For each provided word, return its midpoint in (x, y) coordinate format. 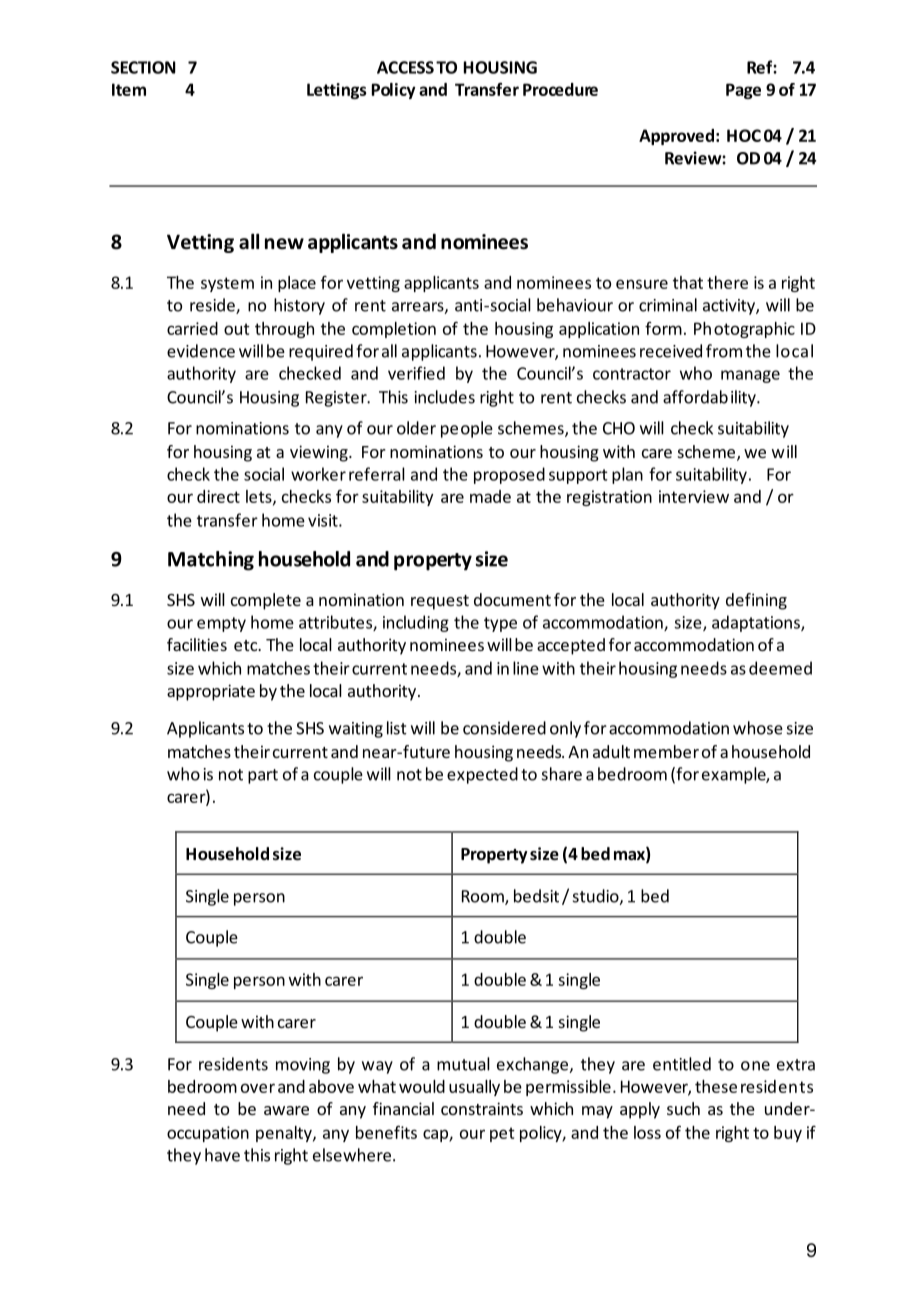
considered (504, 728)
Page (743, 91)
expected (482, 775)
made (490, 496)
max (630, 857)
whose (758, 728)
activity (730, 307)
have (222, 1155)
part (263, 776)
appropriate (211, 692)
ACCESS (405, 67)
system (227, 284)
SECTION (143, 67)
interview (694, 496)
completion (394, 330)
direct (218, 496)
